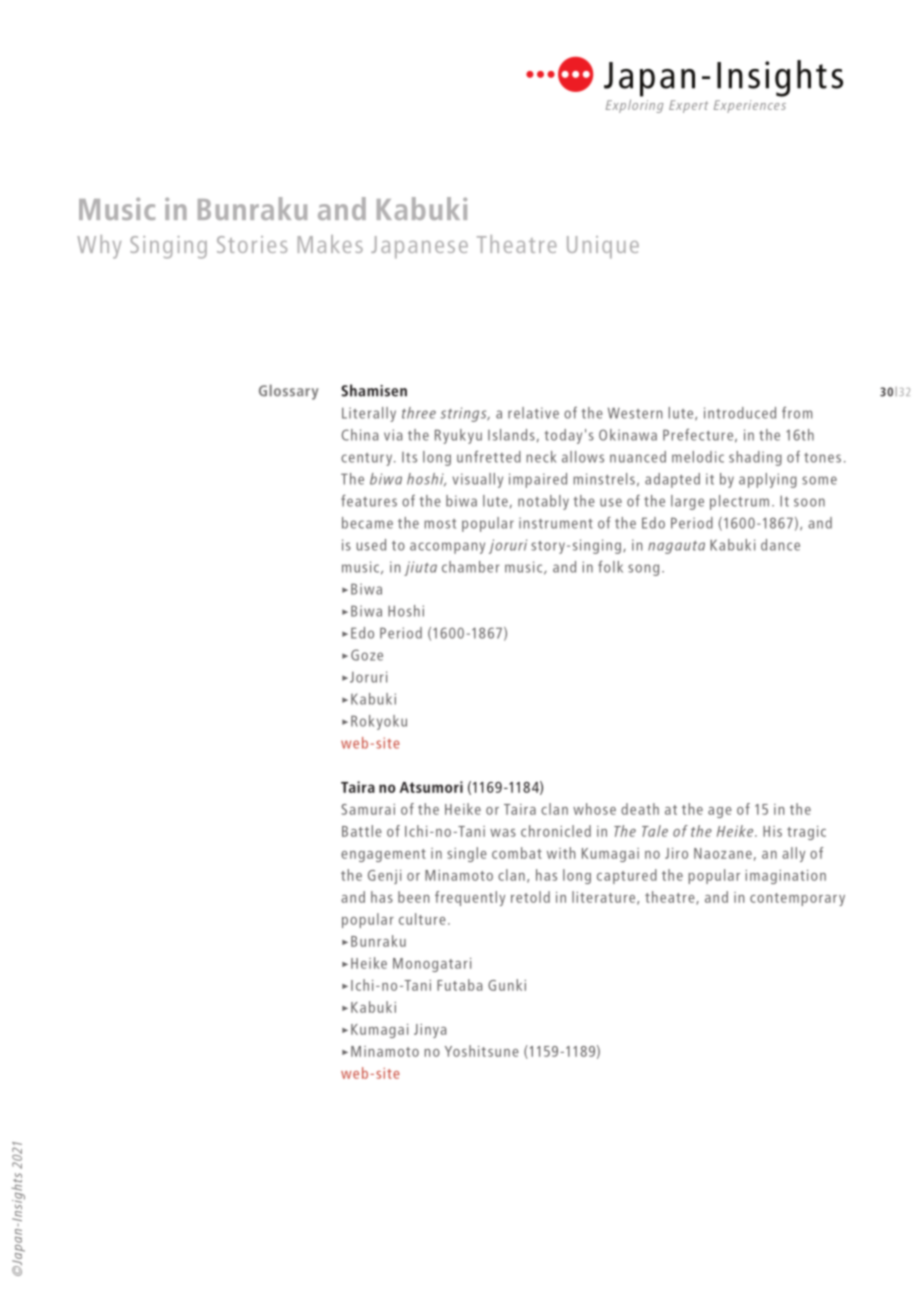  I want to click on Experiences, so click(750, 106).
